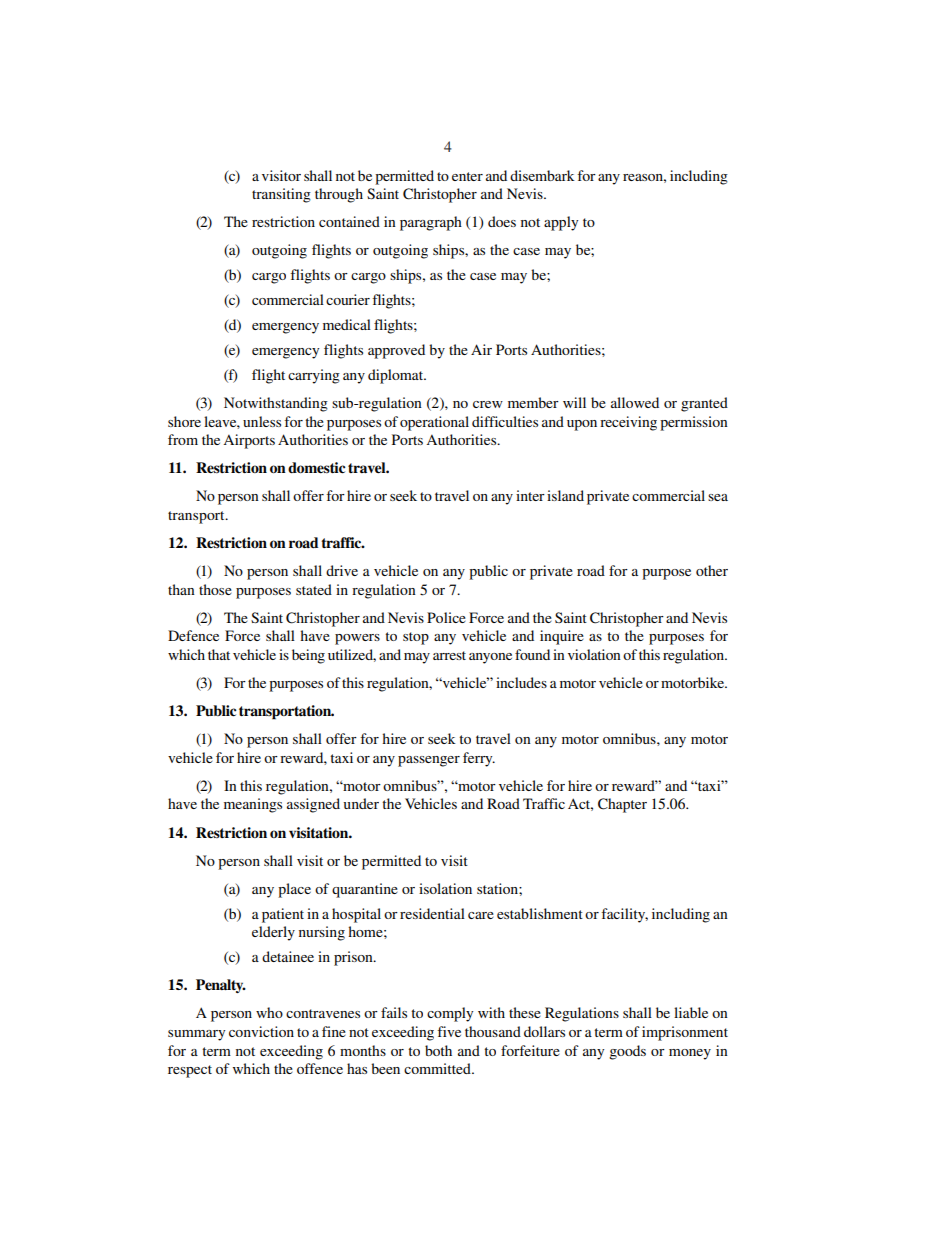 The width and height of the screenshot is (952, 1233). I want to click on conviction, so click(261, 1031).
